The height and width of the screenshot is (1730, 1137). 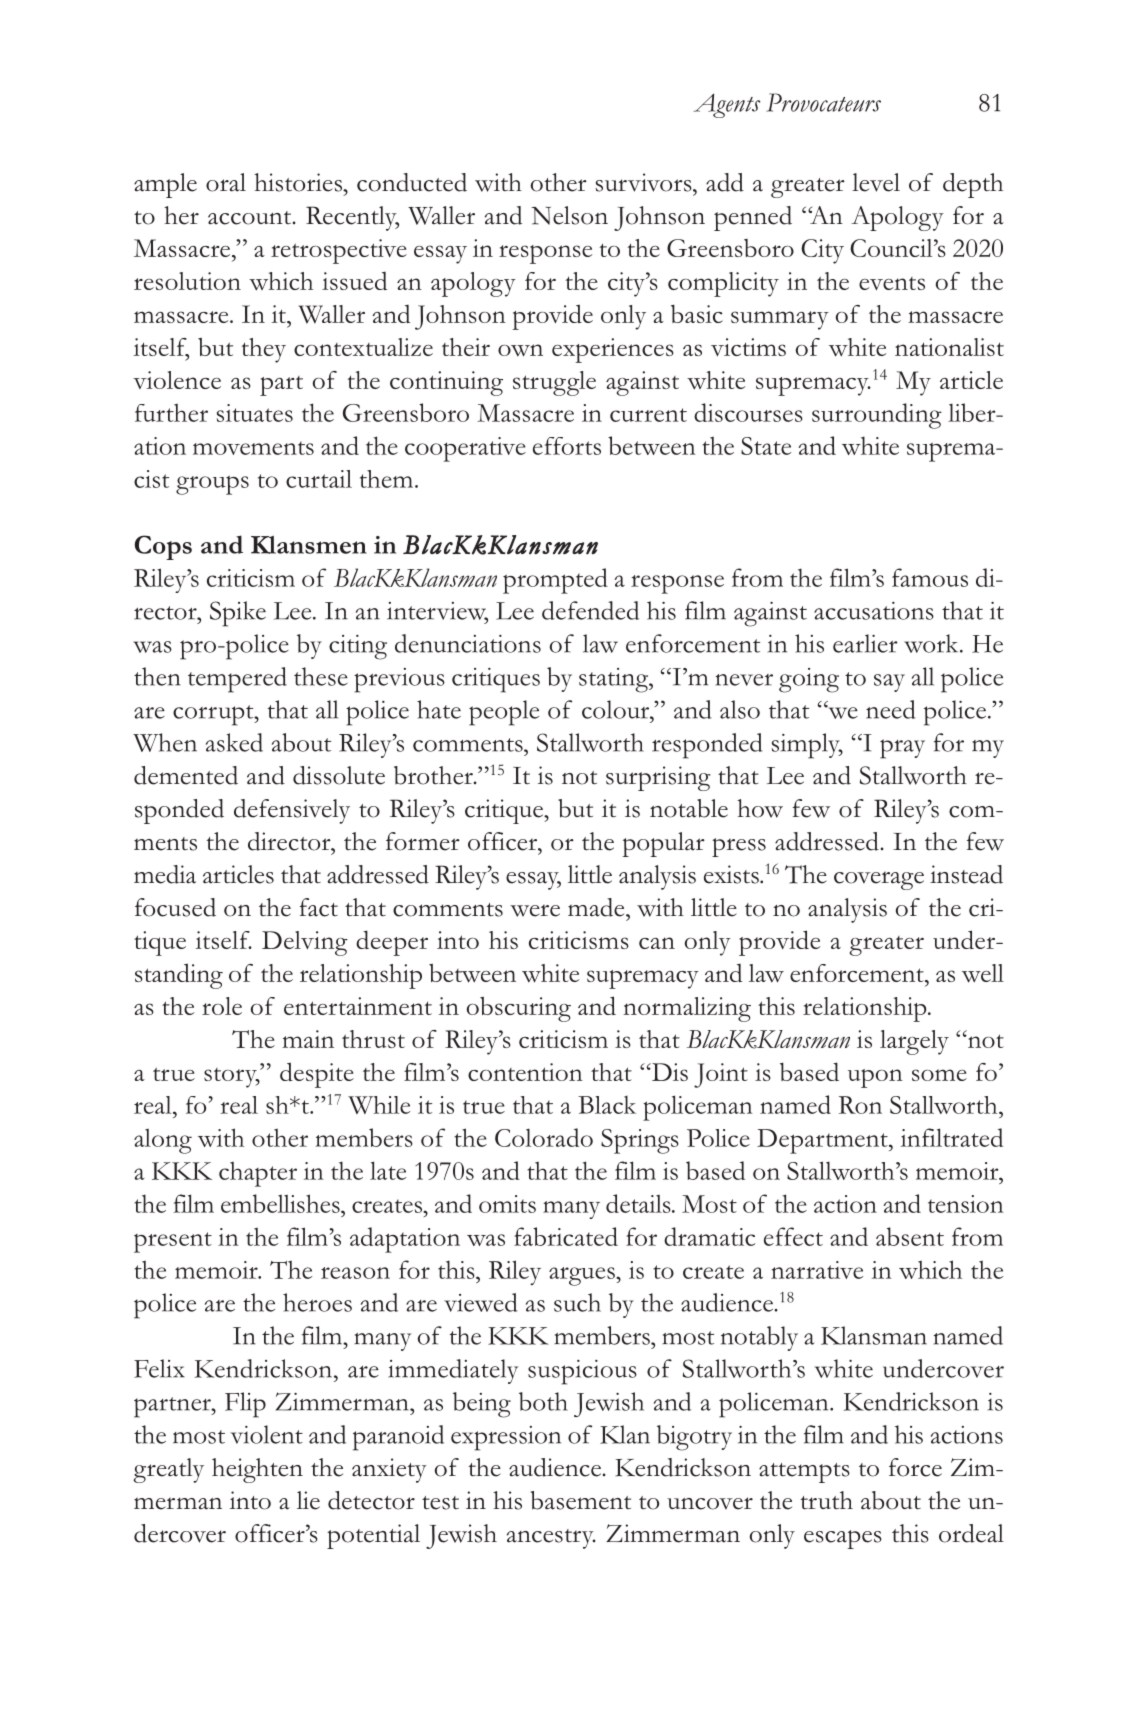 I want to click on demented, so click(x=186, y=775).
